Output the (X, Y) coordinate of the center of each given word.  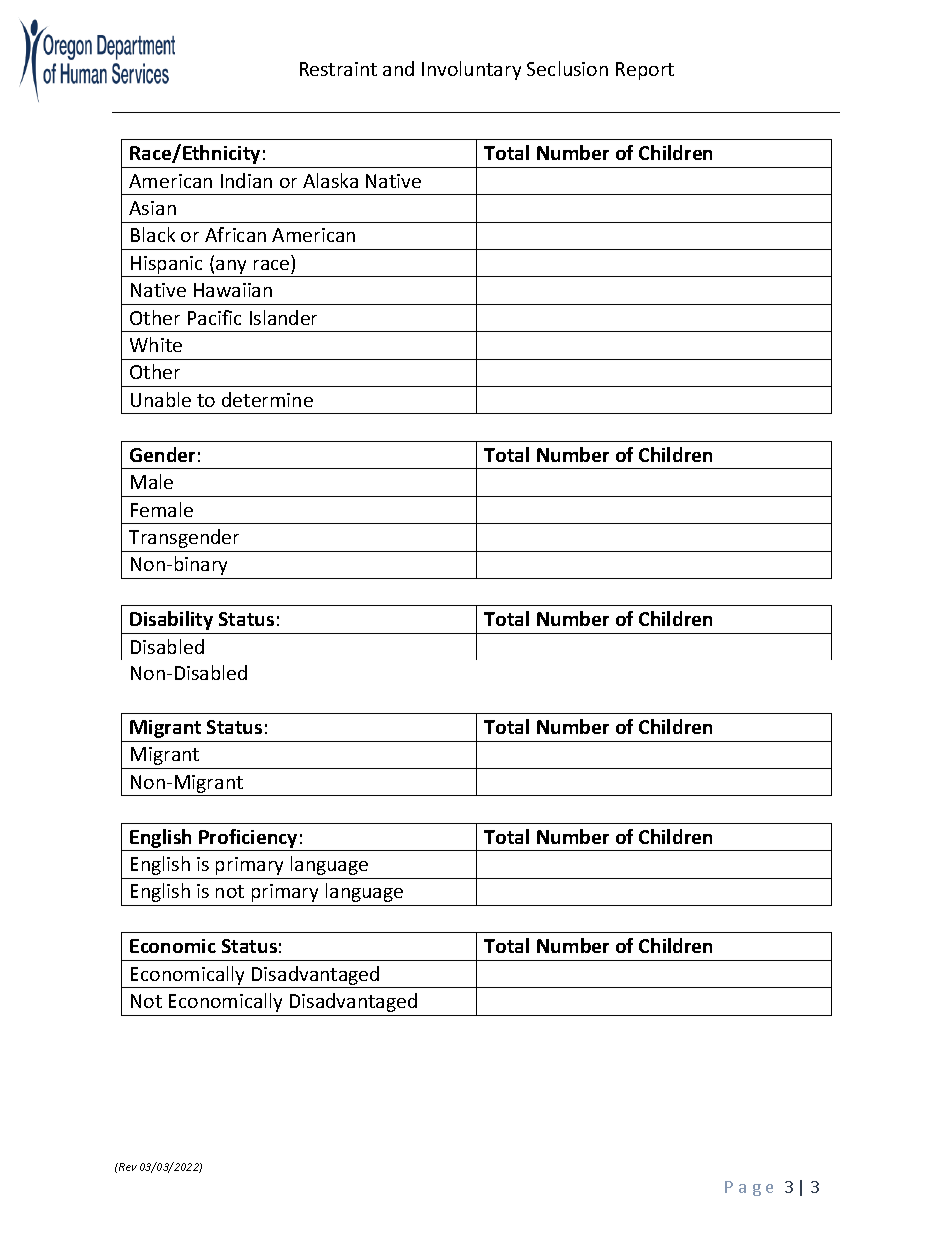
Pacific (214, 317)
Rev (127, 1167)
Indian (246, 180)
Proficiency (248, 838)
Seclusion (567, 68)
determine (267, 399)
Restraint (338, 69)
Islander (283, 317)
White (156, 344)
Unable (161, 399)
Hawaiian (233, 290)
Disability (171, 620)
